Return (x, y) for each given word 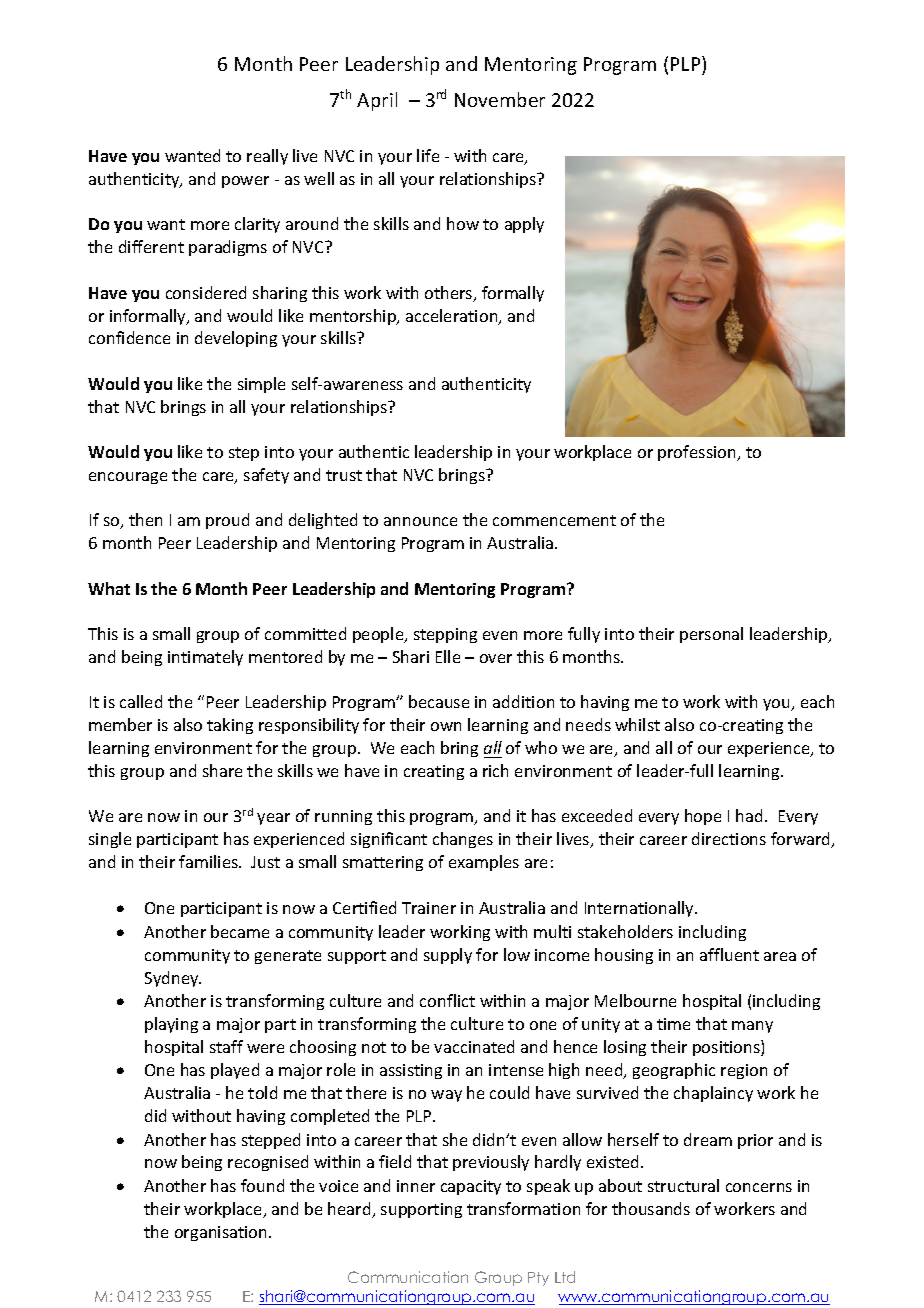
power (245, 182)
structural (683, 1185)
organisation (222, 1233)
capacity (471, 1187)
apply (524, 225)
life (428, 155)
